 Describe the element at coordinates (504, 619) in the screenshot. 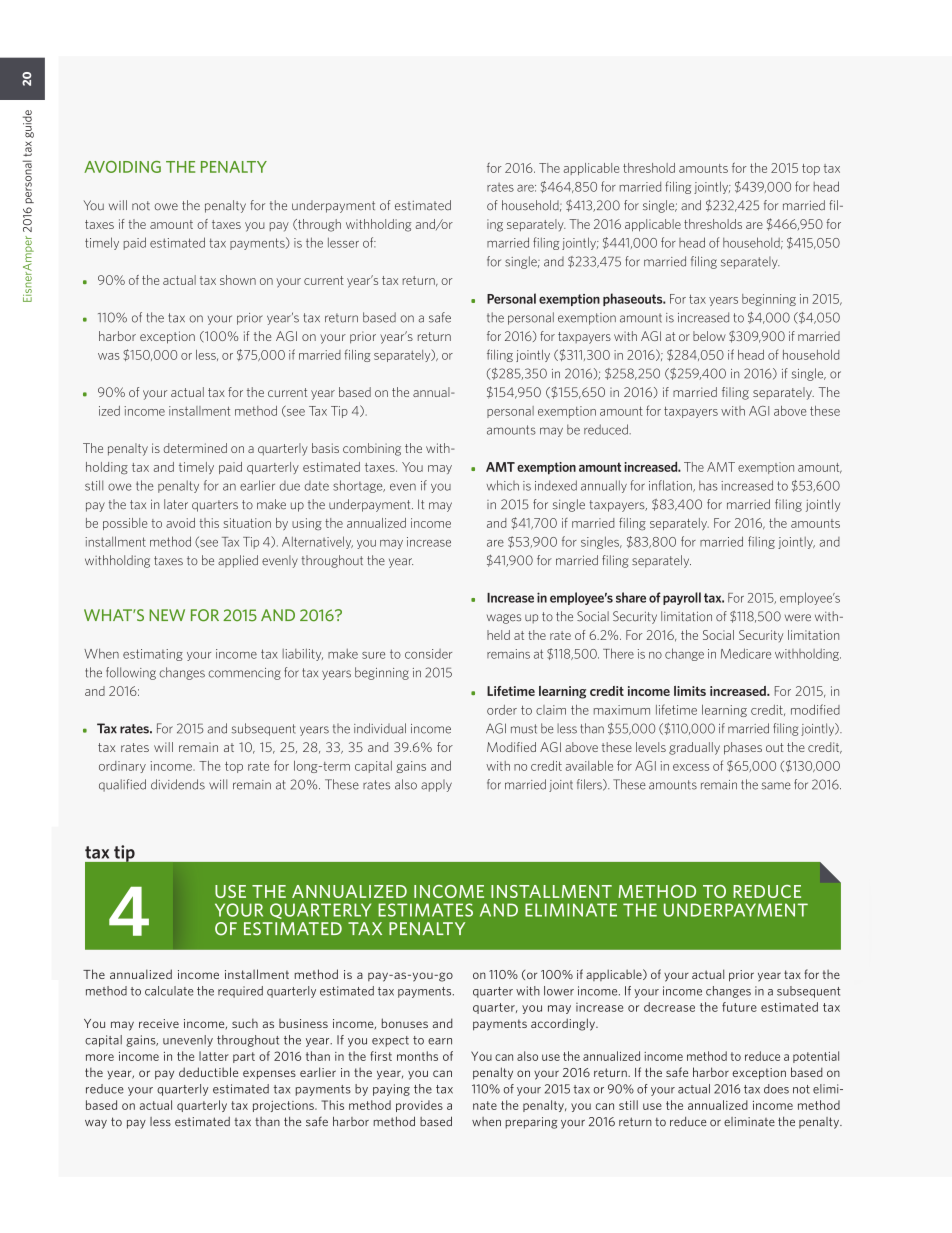

I see `wages` at that location.
